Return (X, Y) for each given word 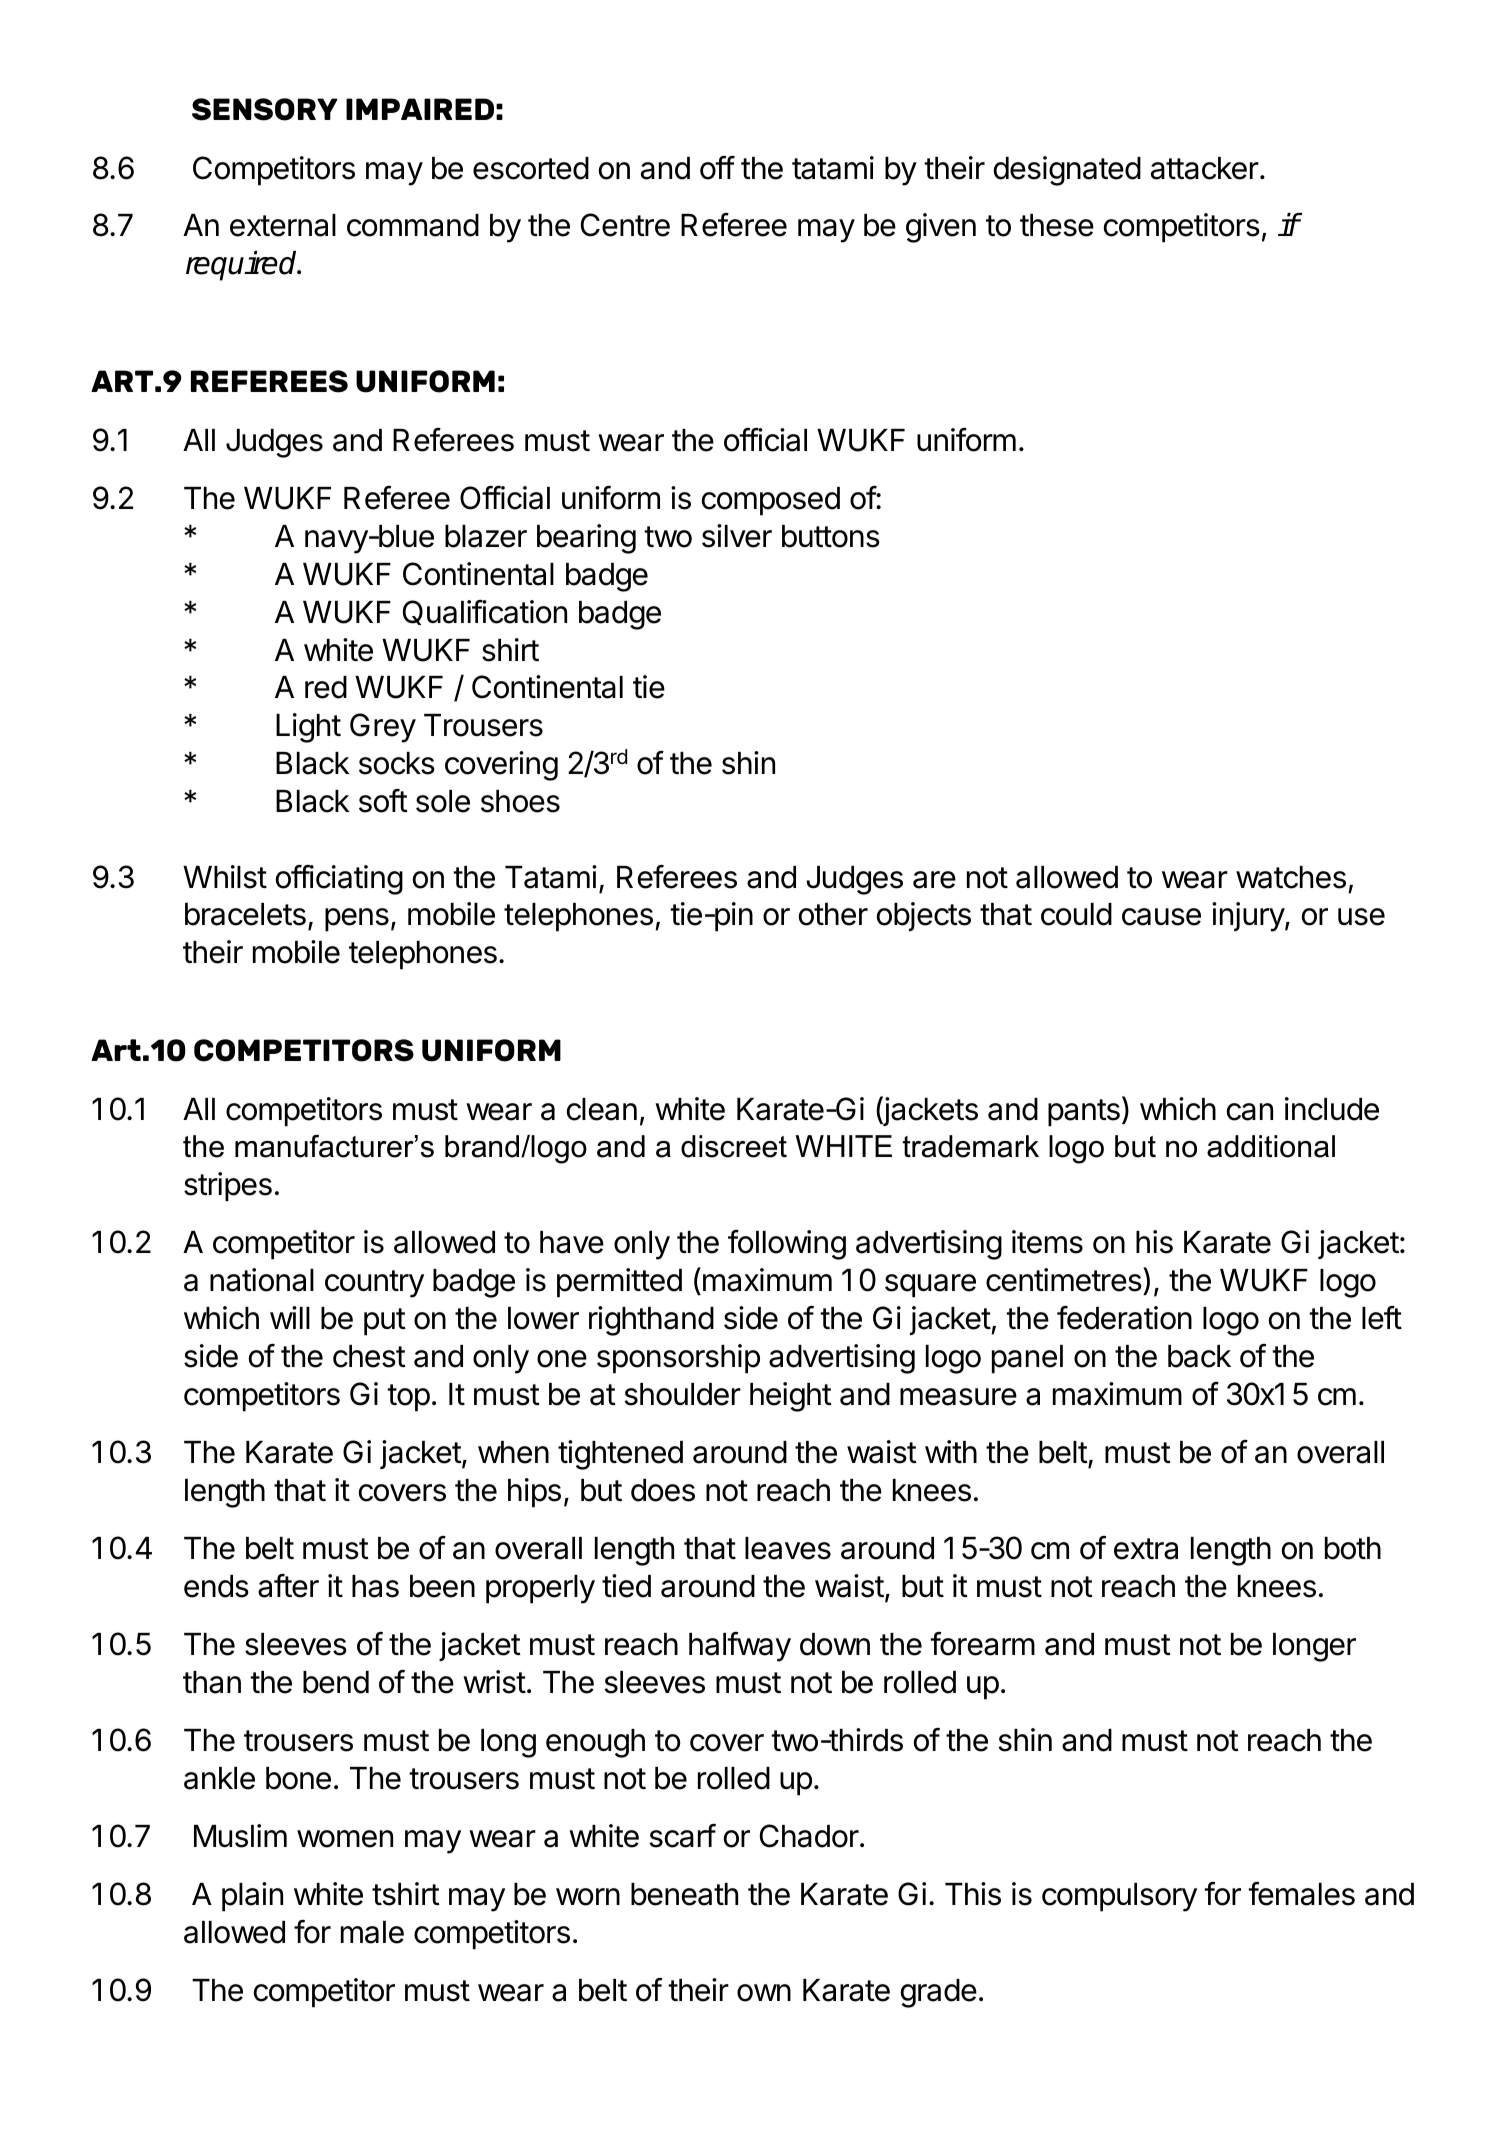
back (1199, 1356)
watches (1291, 877)
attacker (1205, 168)
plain (252, 1897)
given (941, 228)
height (791, 1397)
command (413, 225)
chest (369, 1356)
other (833, 914)
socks (397, 763)
